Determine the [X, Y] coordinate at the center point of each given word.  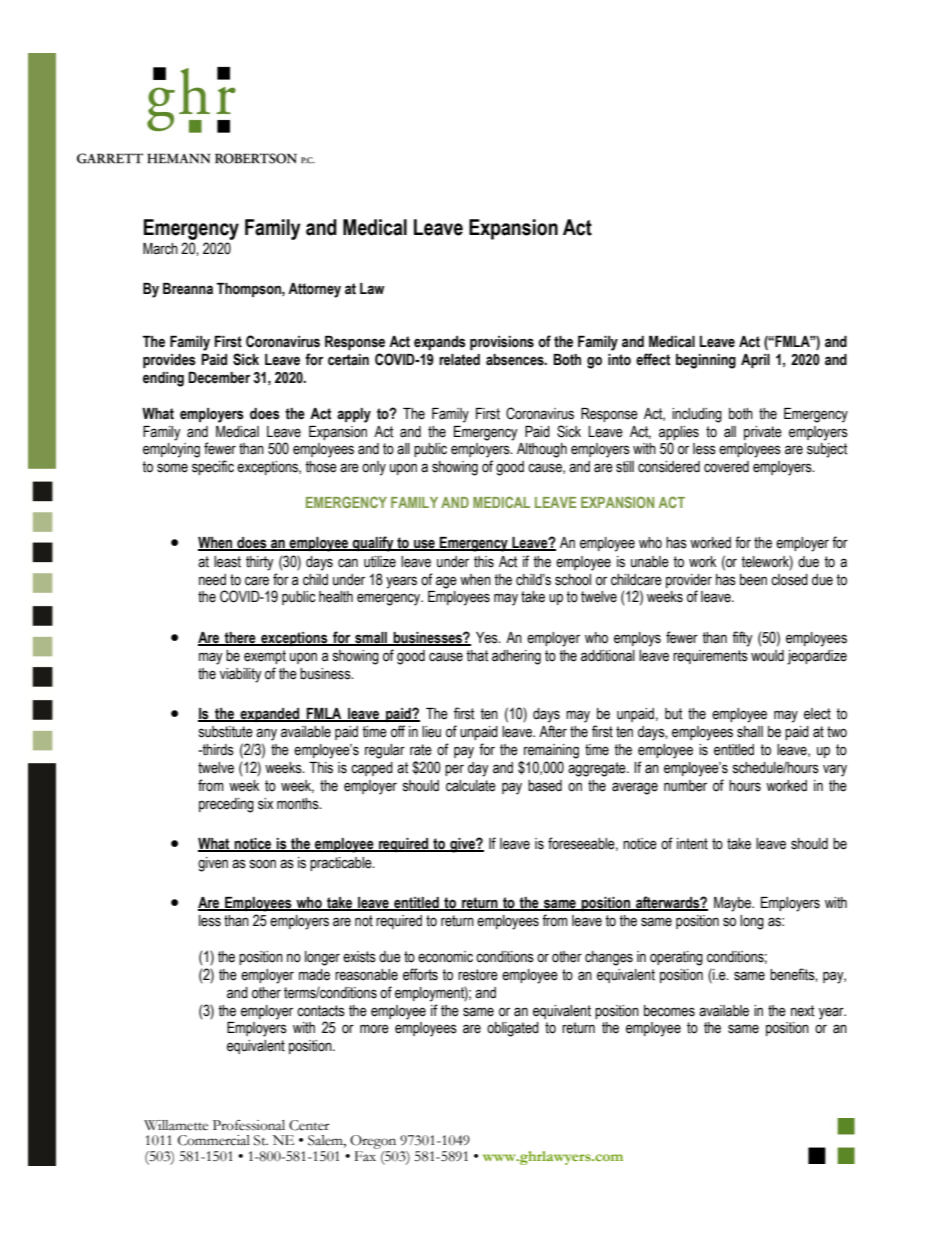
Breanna [188, 289]
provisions [502, 343]
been [753, 580]
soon [263, 864]
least [227, 562]
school [573, 580]
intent [692, 844]
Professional [249, 1125]
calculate [471, 786]
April [755, 361]
